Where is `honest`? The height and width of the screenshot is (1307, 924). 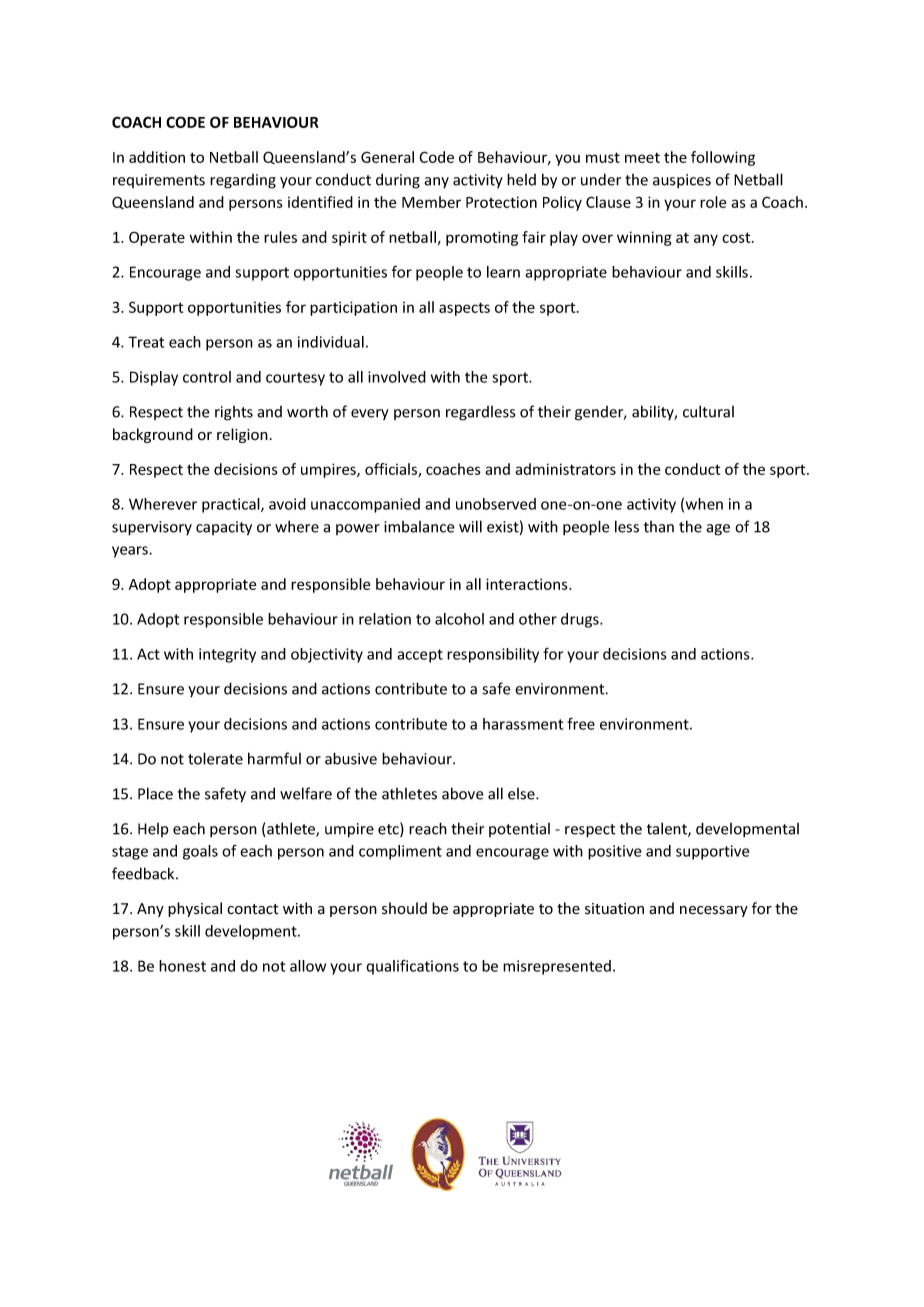
honest is located at coordinates (182, 966).
